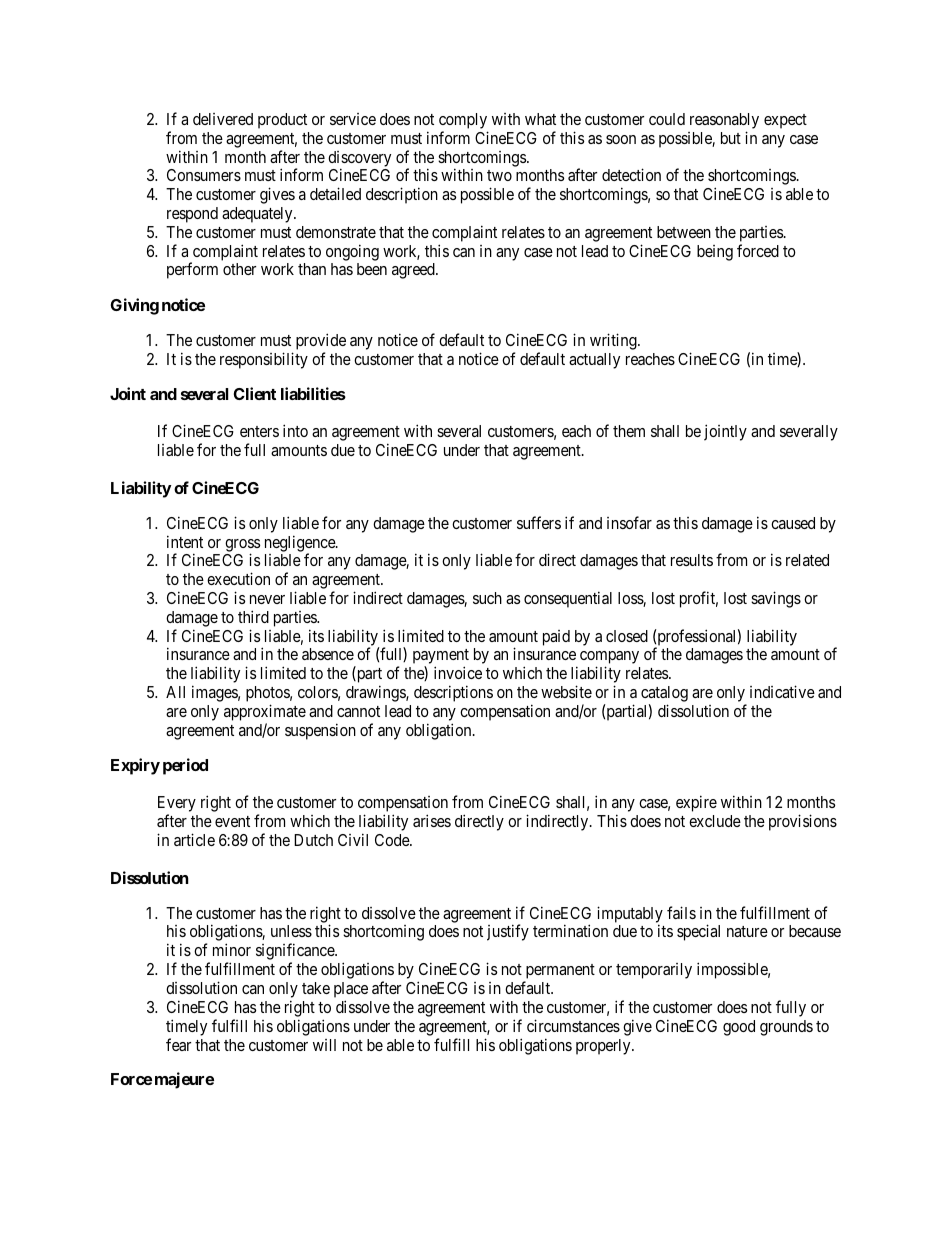 The width and height of the screenshot is (952, 1233). Describe the element at coordinates (264, 360) in the screenshot. I see `responsibility` at that location.
